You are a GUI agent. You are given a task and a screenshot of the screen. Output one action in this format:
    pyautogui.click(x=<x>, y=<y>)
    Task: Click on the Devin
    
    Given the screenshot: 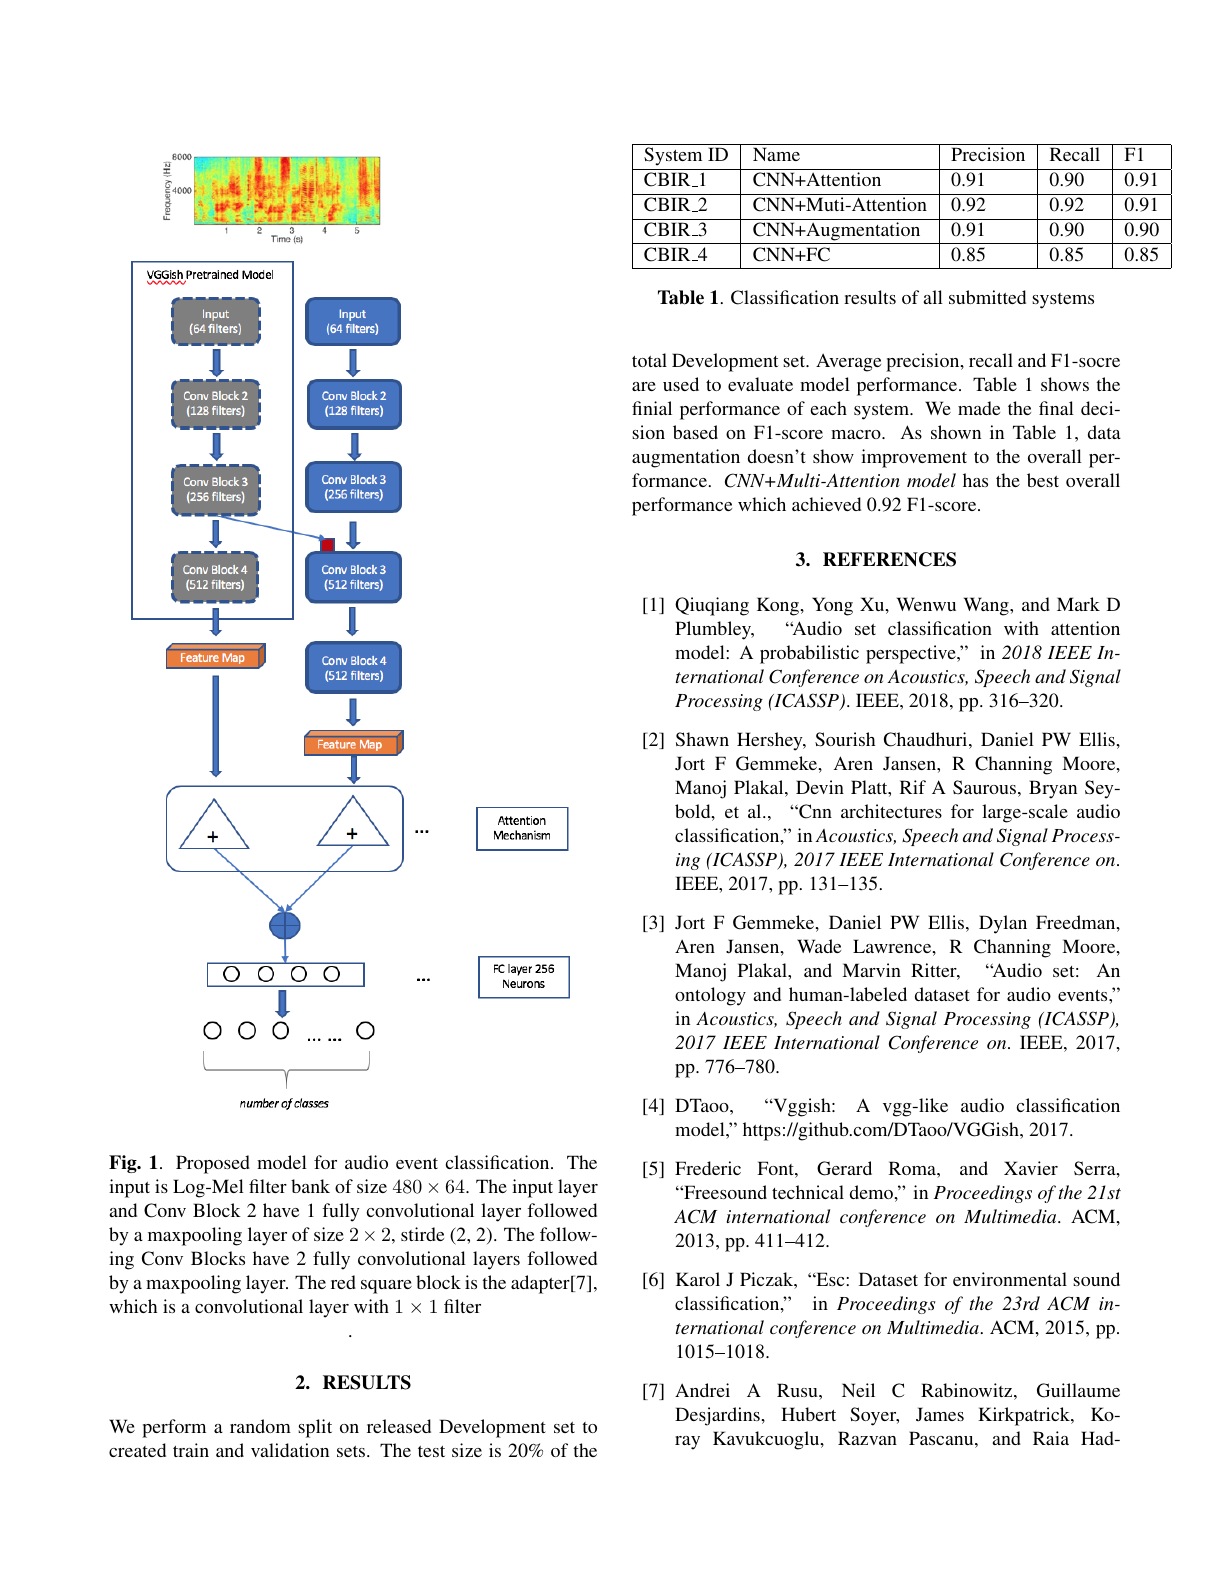 What is the action you would take?
    pyautogui.click(x=820, y=787)
